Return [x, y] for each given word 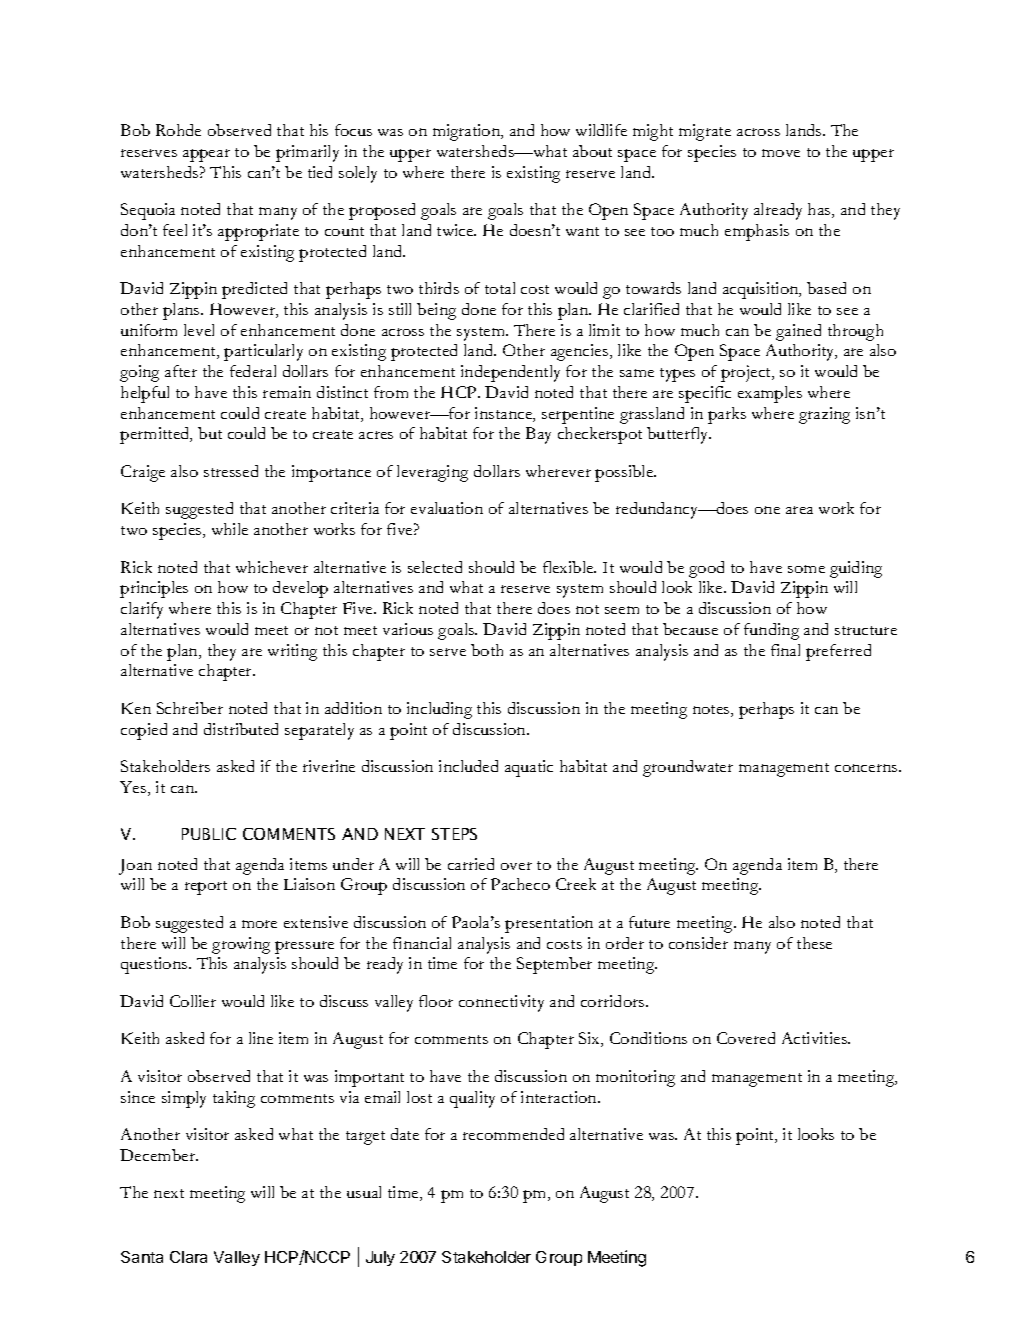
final [785, 650]
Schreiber [190, 708]
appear [206, 155]
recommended [513, 1134]
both [487, 650]
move [781, 153]
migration [468, 132]
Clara [188, 1257]
